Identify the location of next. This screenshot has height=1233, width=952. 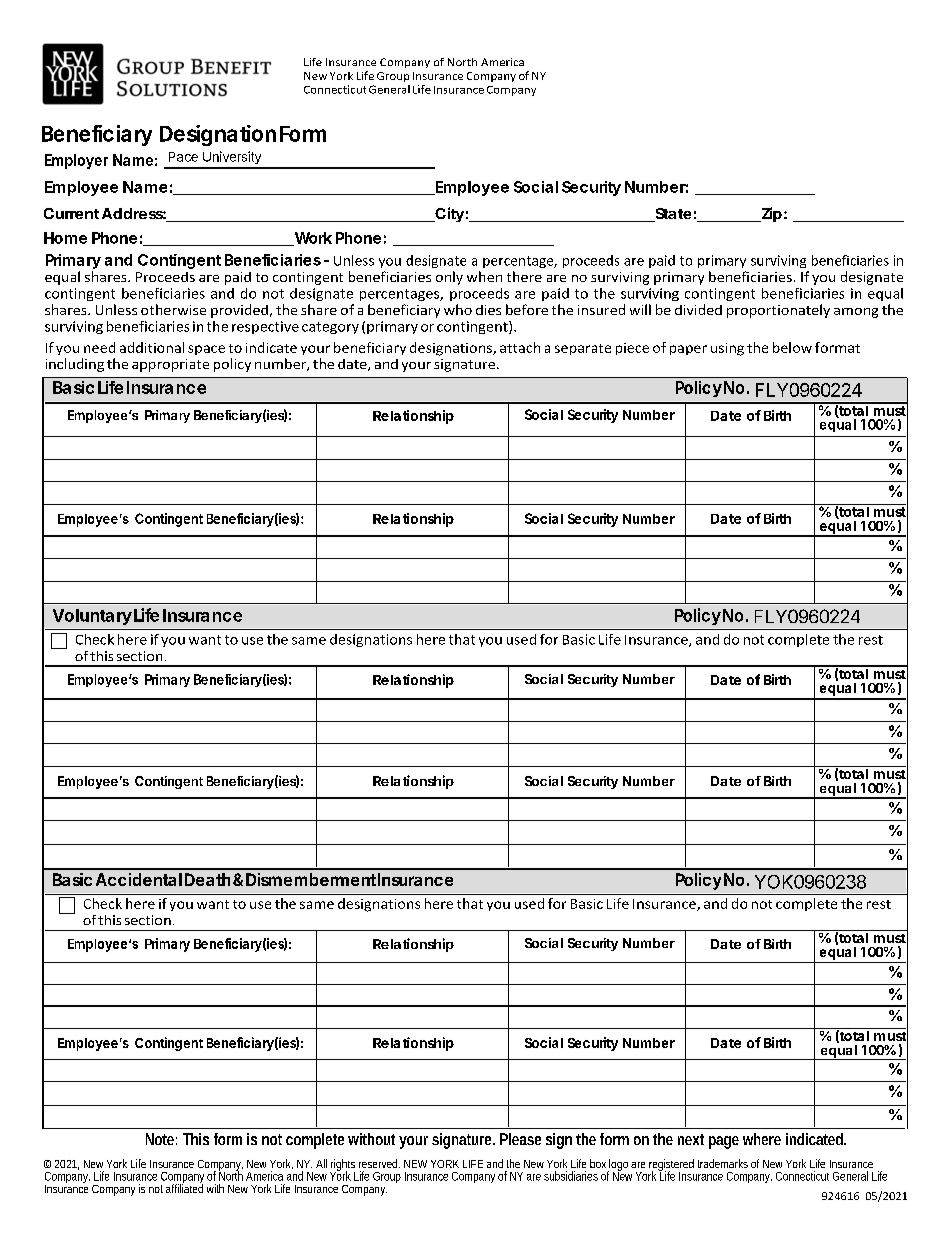
(691, 1139).
